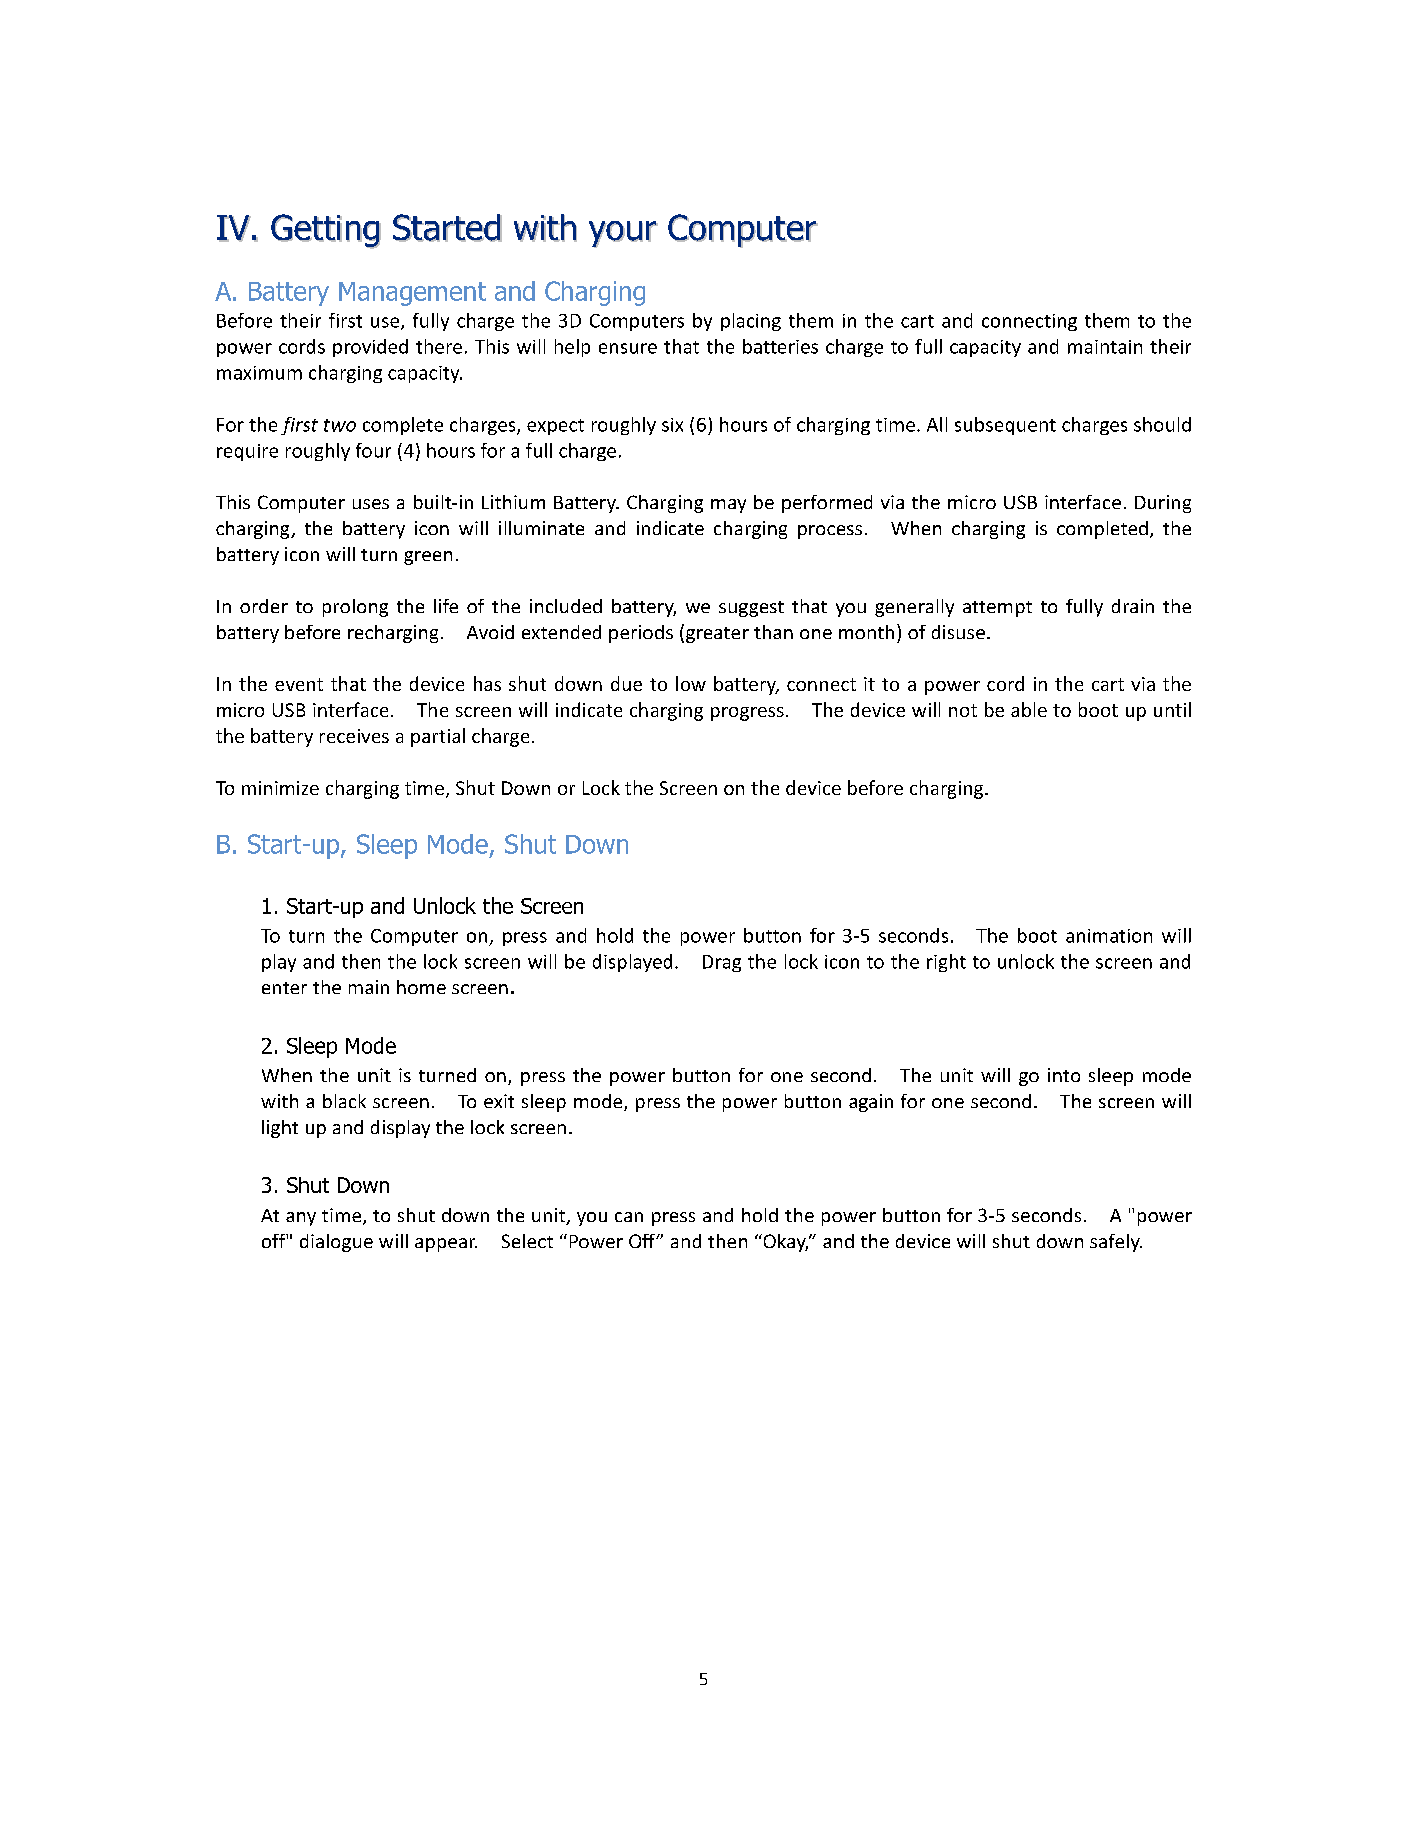  I want to click on subsequent, so click(1005, 426).
